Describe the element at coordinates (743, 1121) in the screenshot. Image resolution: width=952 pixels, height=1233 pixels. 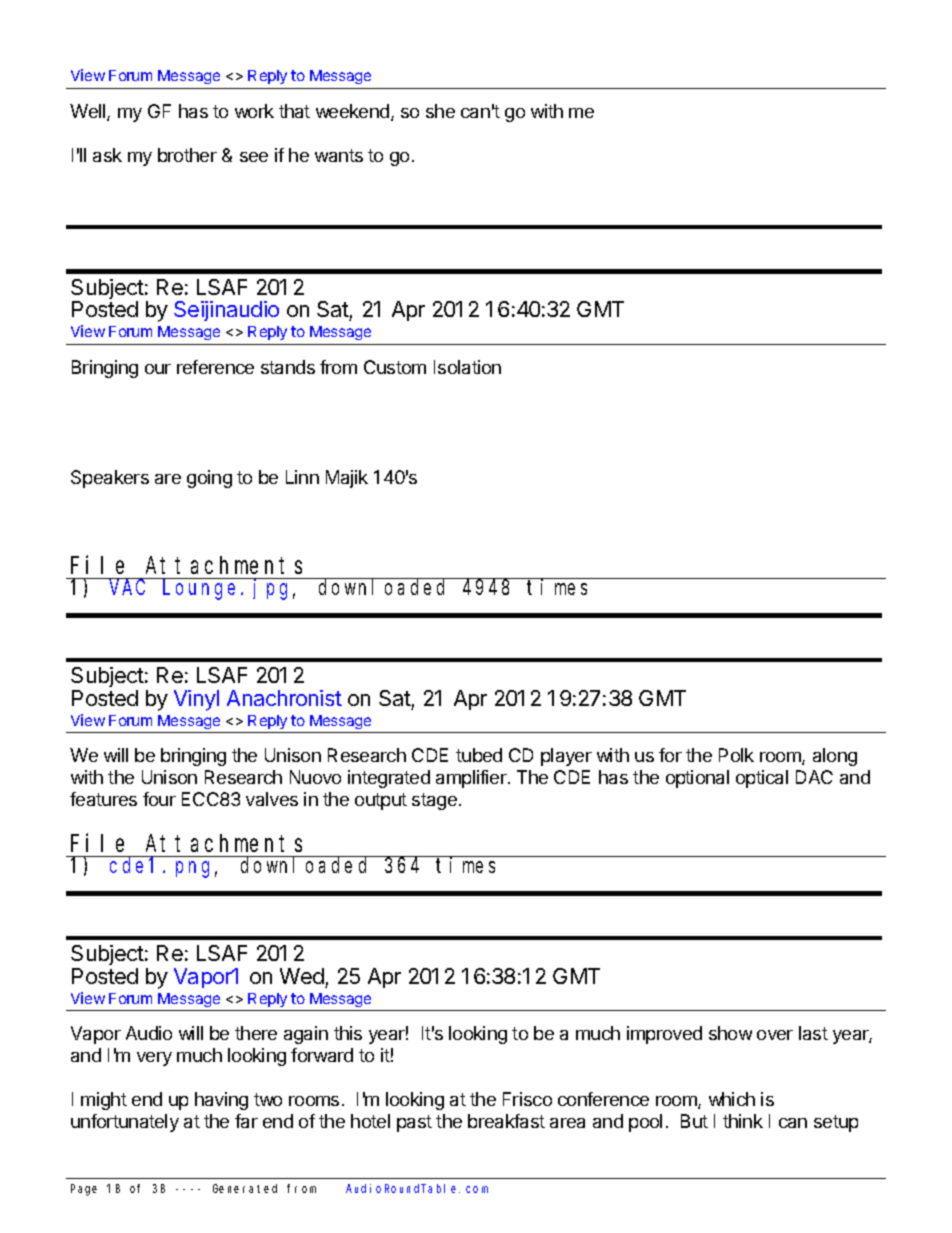
I see `think` at that location.
